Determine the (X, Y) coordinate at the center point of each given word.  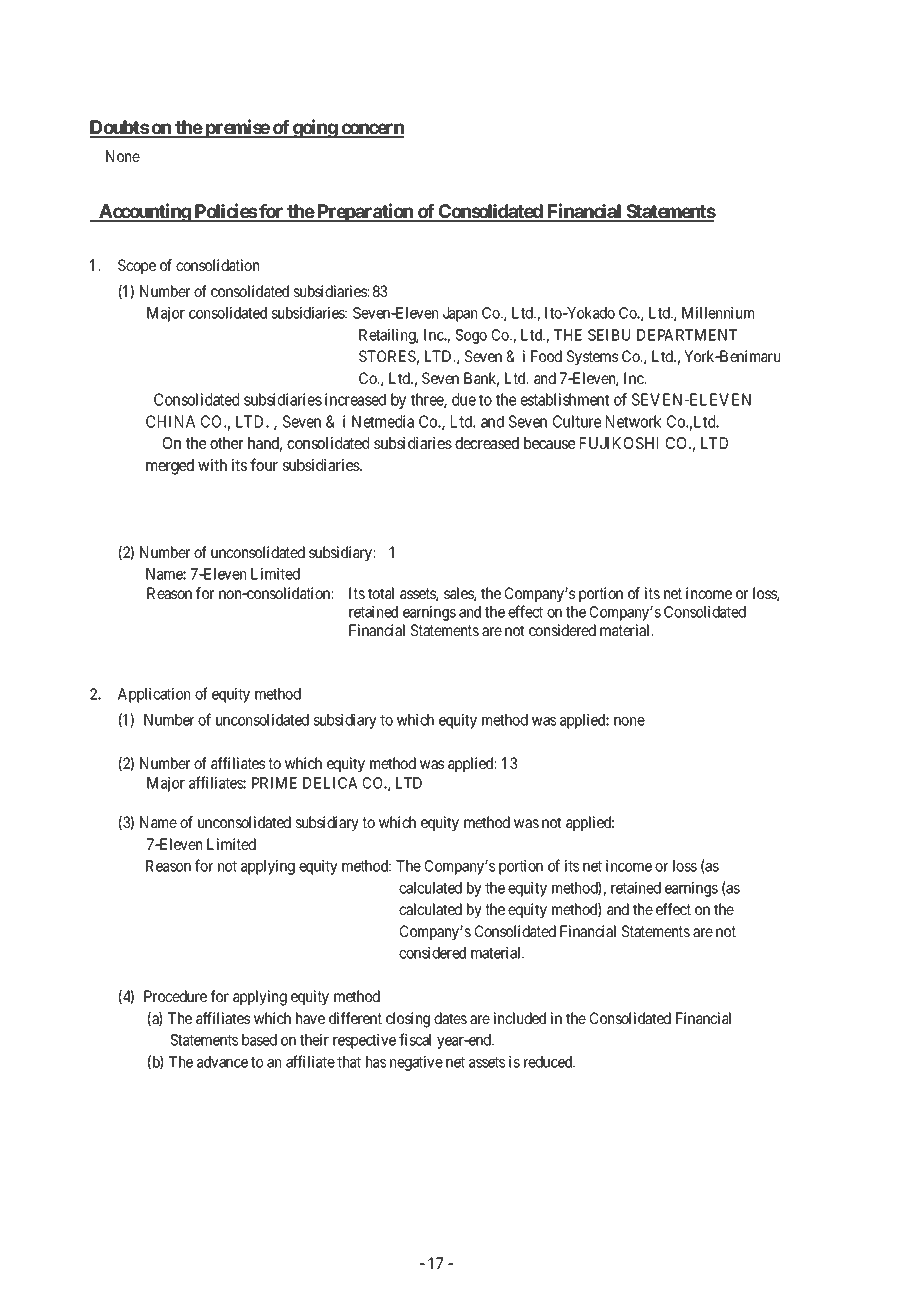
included (520, 1018)
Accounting (144, 212)
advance (222, 1062)
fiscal (415, 1039)
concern (371, 130)
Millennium (718, 313)
